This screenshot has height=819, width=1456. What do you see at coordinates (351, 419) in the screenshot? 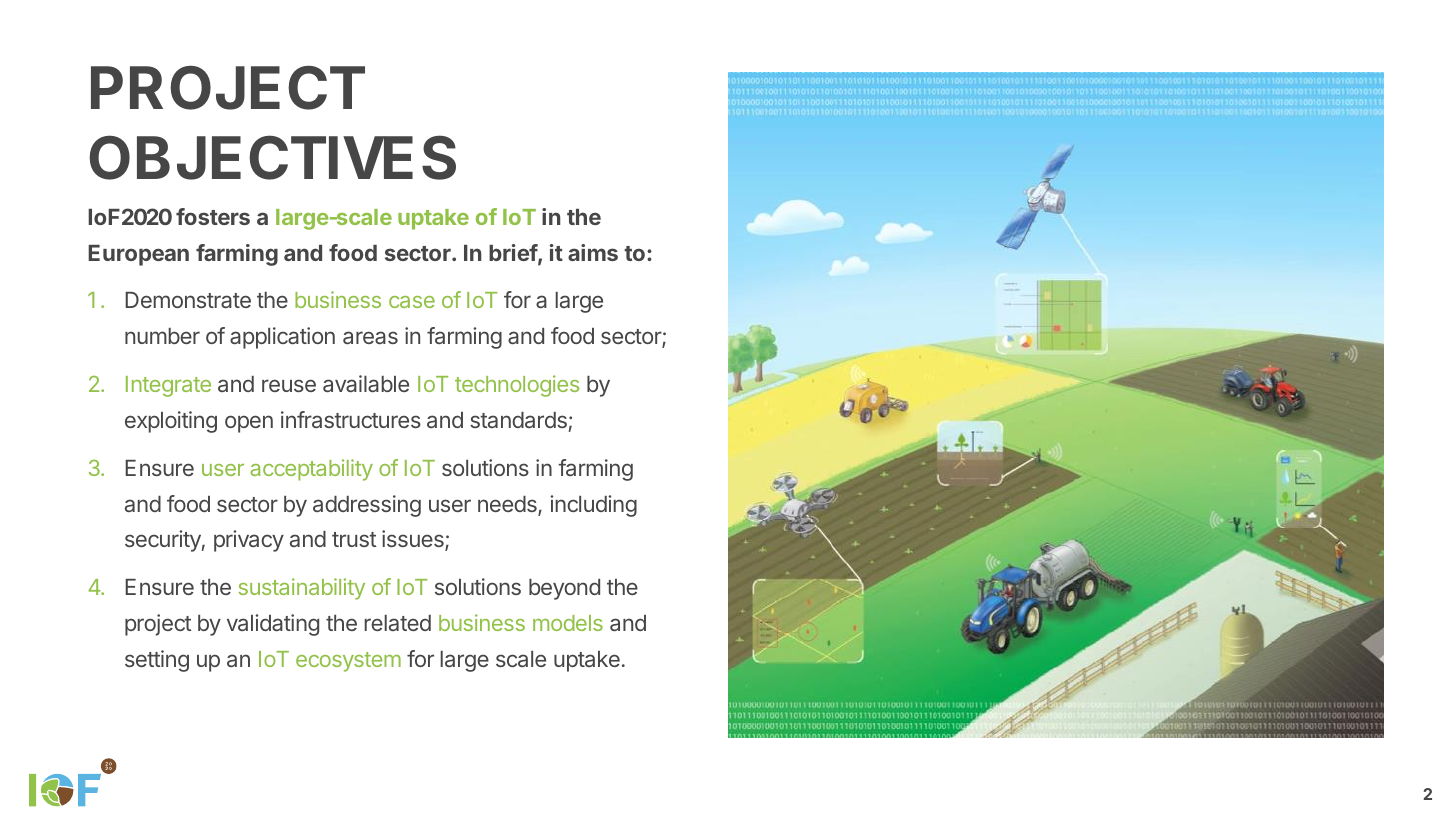
I see `infrastructures` at bounding box center [351, 419].
